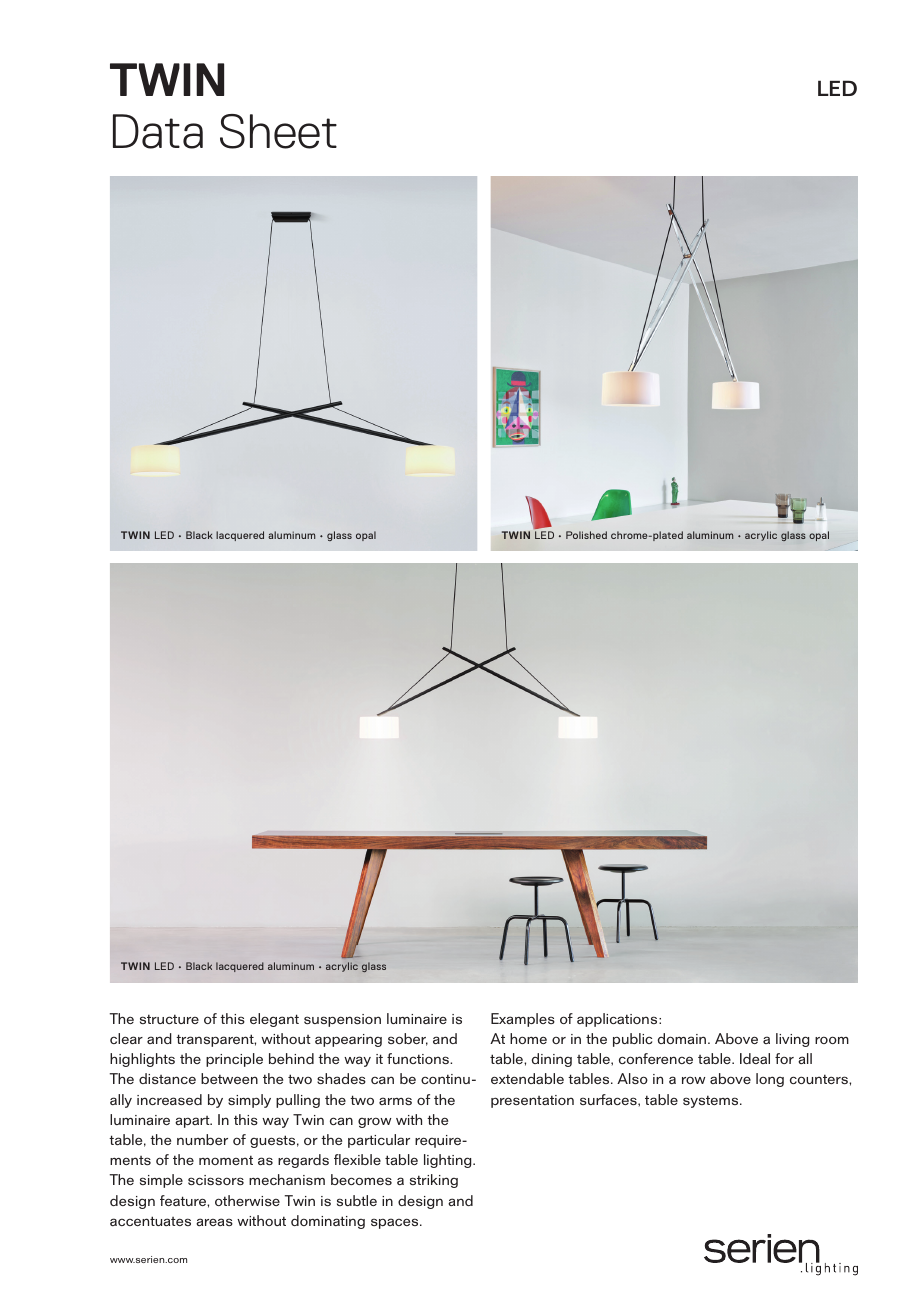 The height and width of the image is (1308, 924). What do you see at coordinates (216, 1180) in the image?
I see `scissors` at bounding box center [216, 1180].
